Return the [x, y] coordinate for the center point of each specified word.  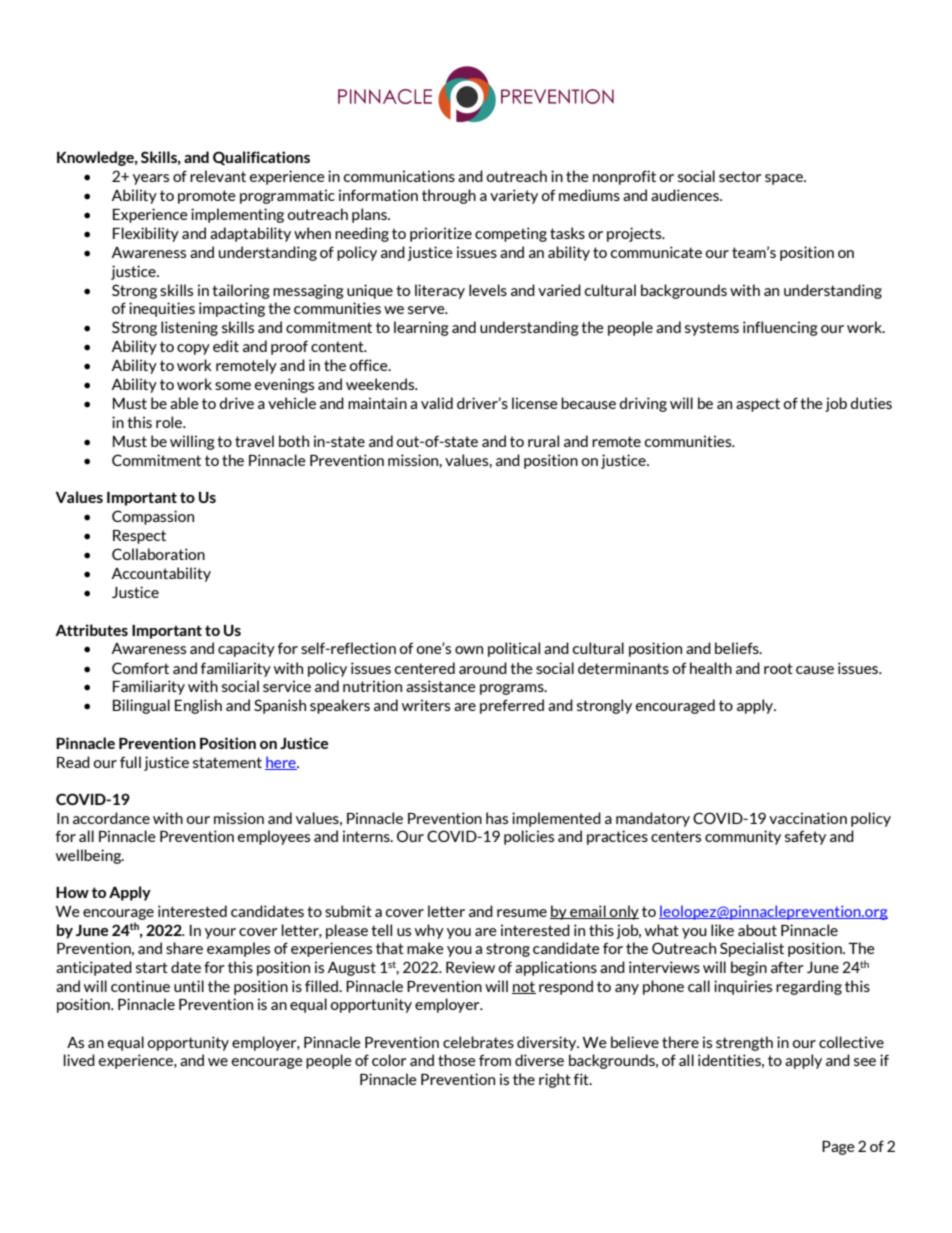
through [449, 196]
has [497, 818]
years [151, 179]
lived [79, 1060]
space [785, 179]
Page [838, 1148]
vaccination [808, 818]
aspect [758, 405]
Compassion [153, 517]
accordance [111, 818]
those [457, 1060]
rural [543, 441]
